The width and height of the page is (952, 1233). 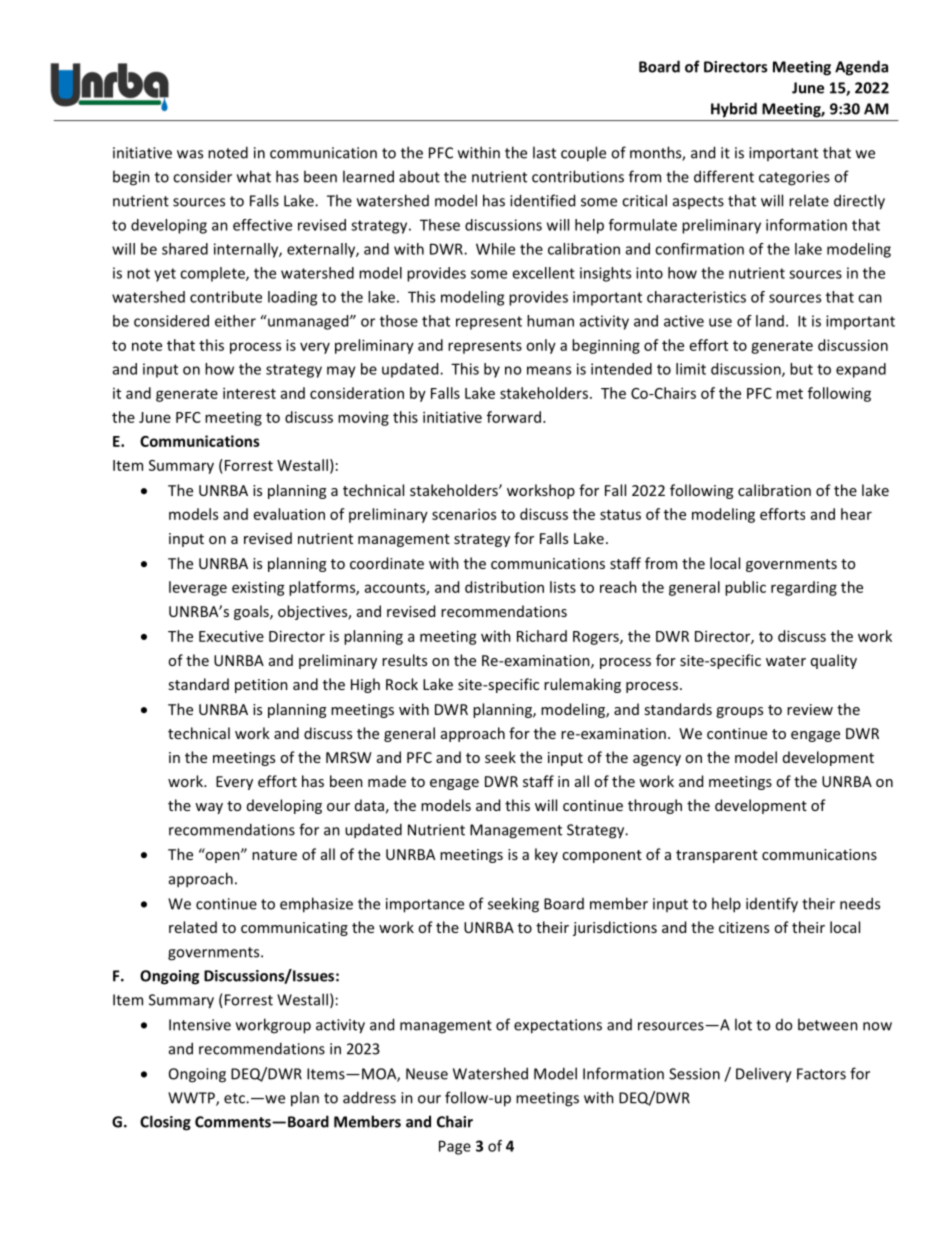 I want to click on Factors, so click(x=821, y=1074).
